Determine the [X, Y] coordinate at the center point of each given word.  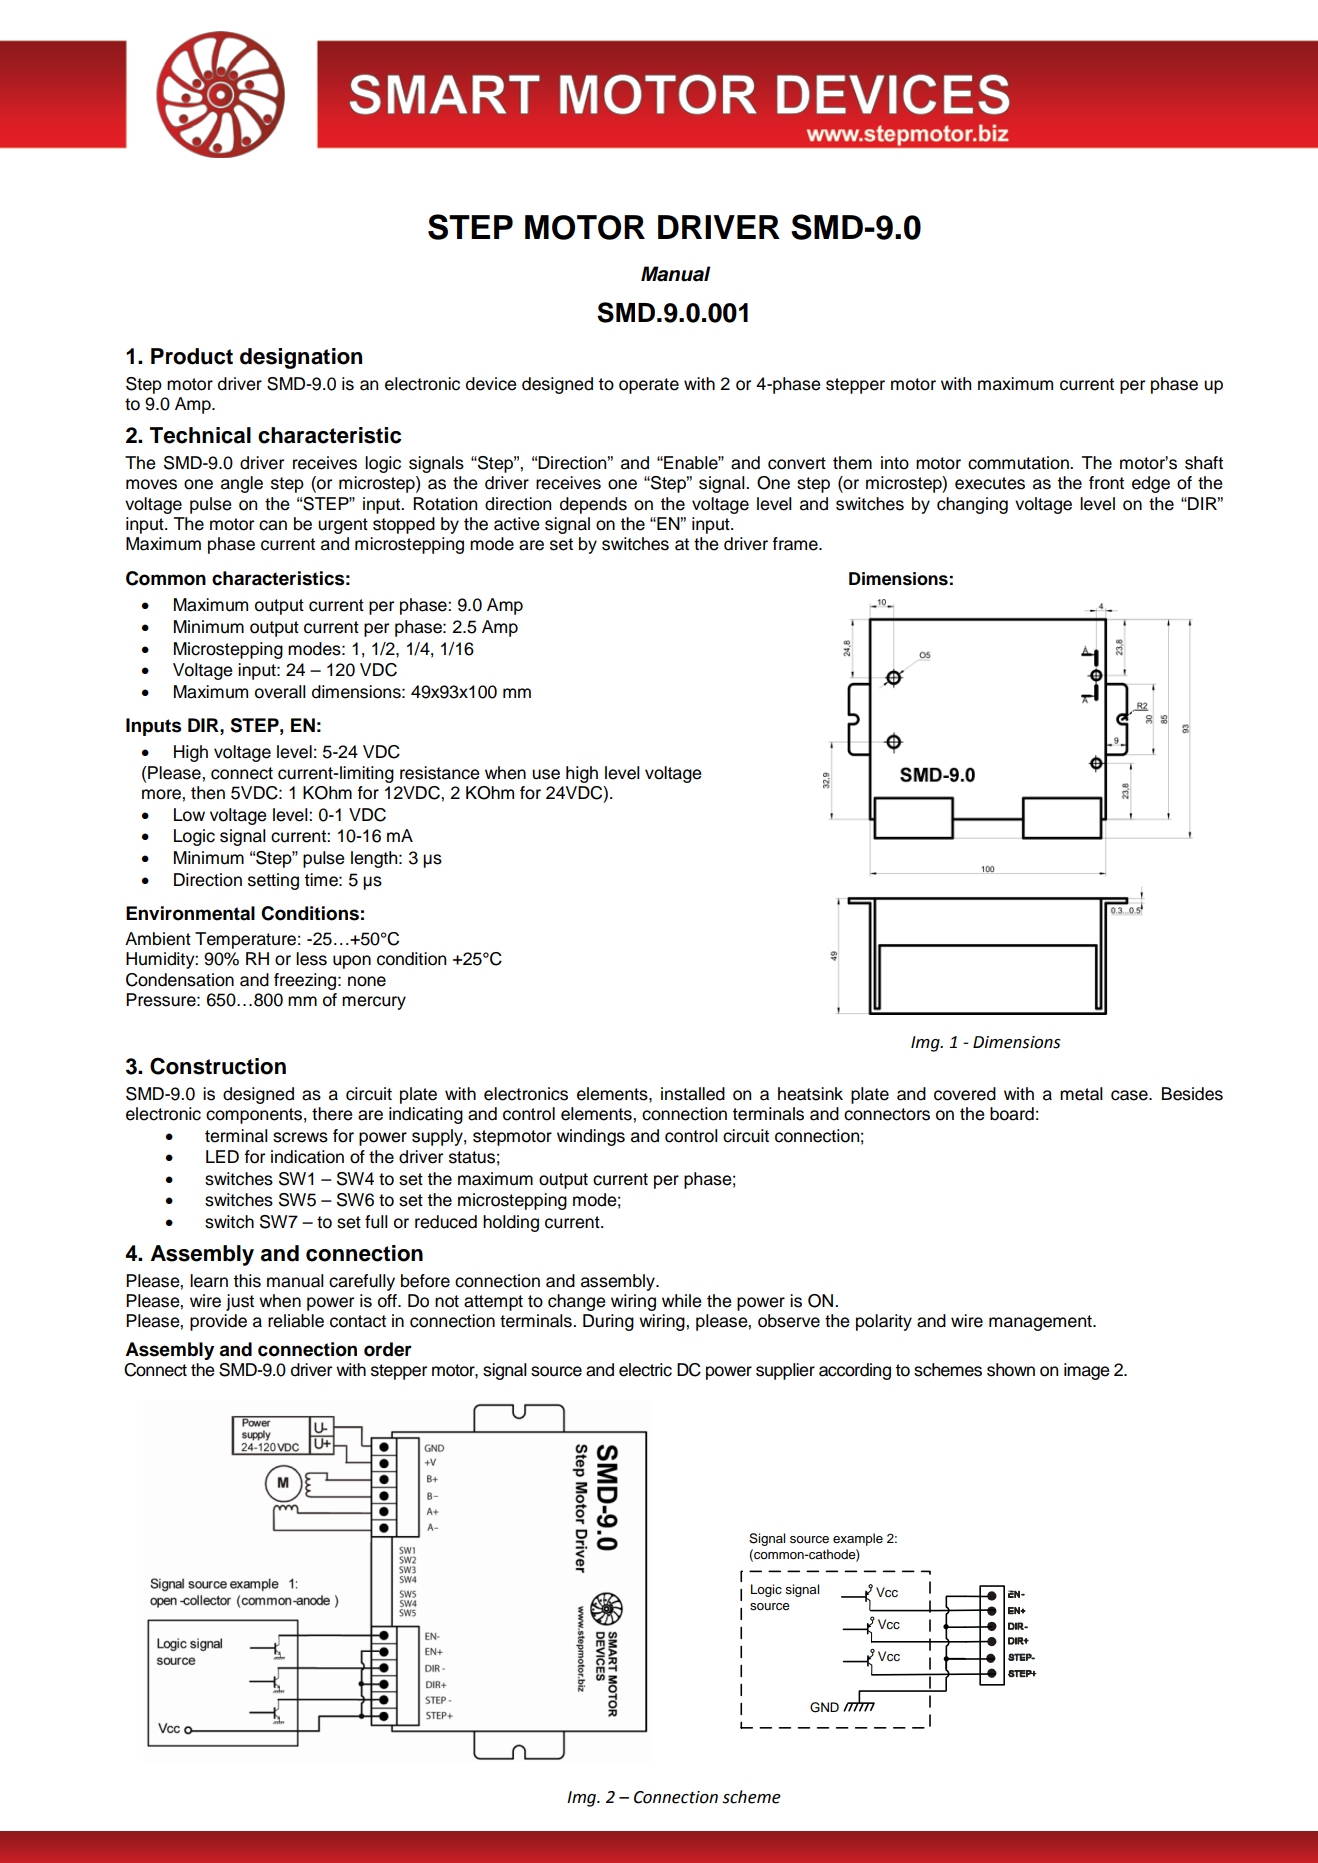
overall [280, 692]
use [546, 774]
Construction [218, 1066]
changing [972, 505]
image [1087, 1371]
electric [645, 1370]
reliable [296, 1321]
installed [693, 1094]
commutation [1019, 463]
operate [649, 386]
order [388, 1349]
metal [1081, 1094]
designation [301, 358]
